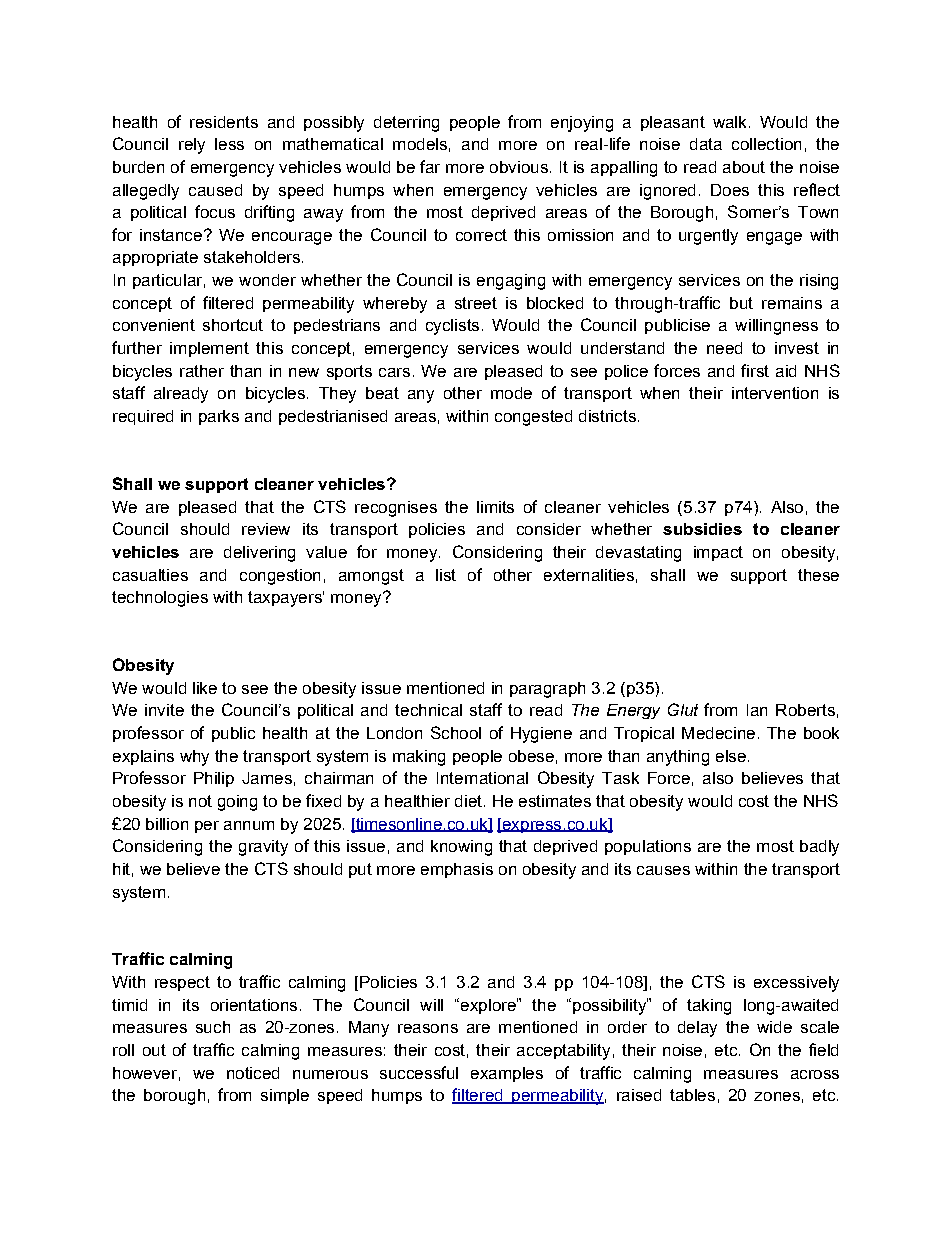 Image resolution: width=952 pixels, height=1233 pixels. What do you see at coordinates (428, 710) in the screenshot?
I see `technical` at bounding box center [428, 710].
